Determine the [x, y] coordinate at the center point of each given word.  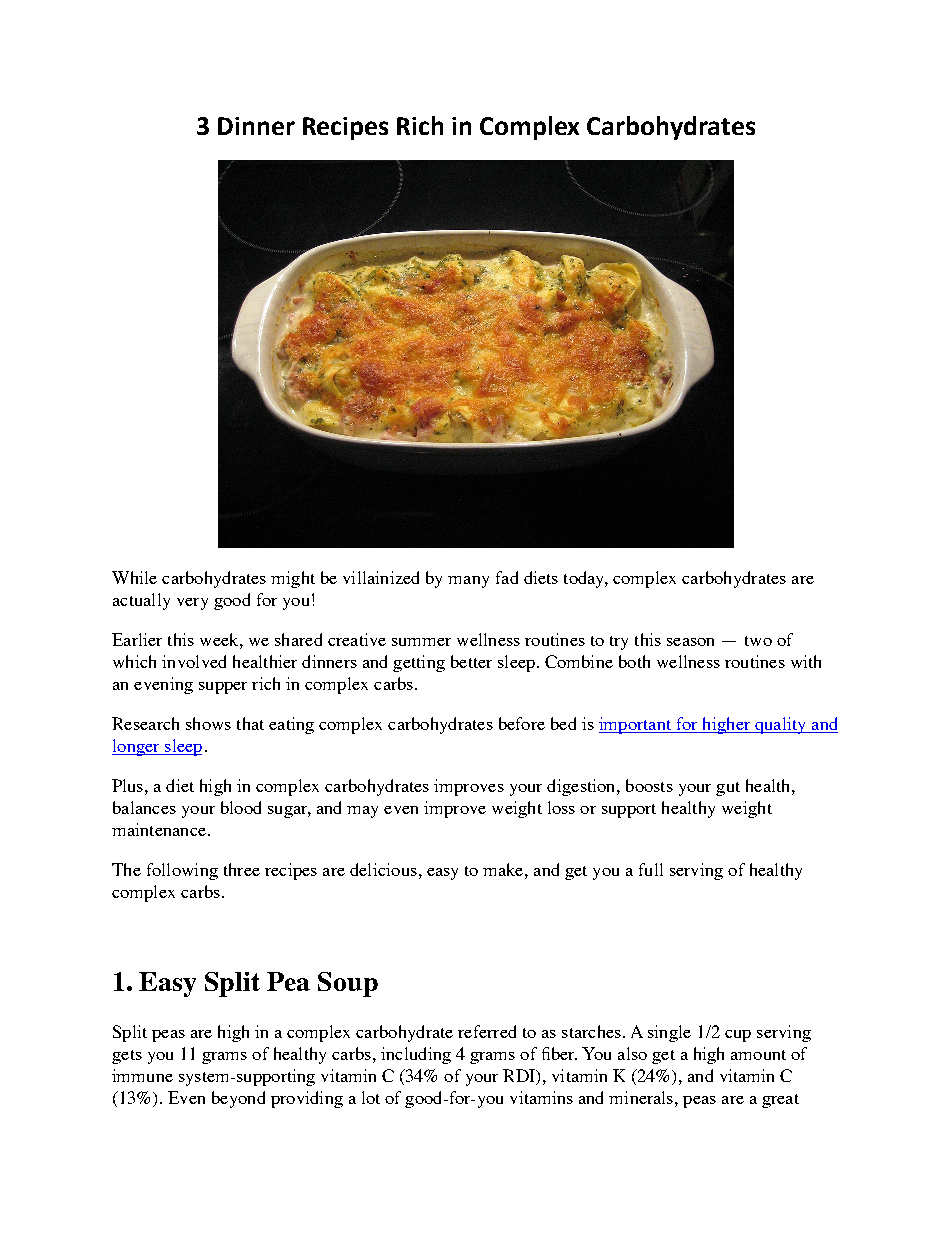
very [192, 604]
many [468, 582]
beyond [238, 1099]
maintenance [159, 829]
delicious [383, 869]
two [758, 641]
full [651, 869]
